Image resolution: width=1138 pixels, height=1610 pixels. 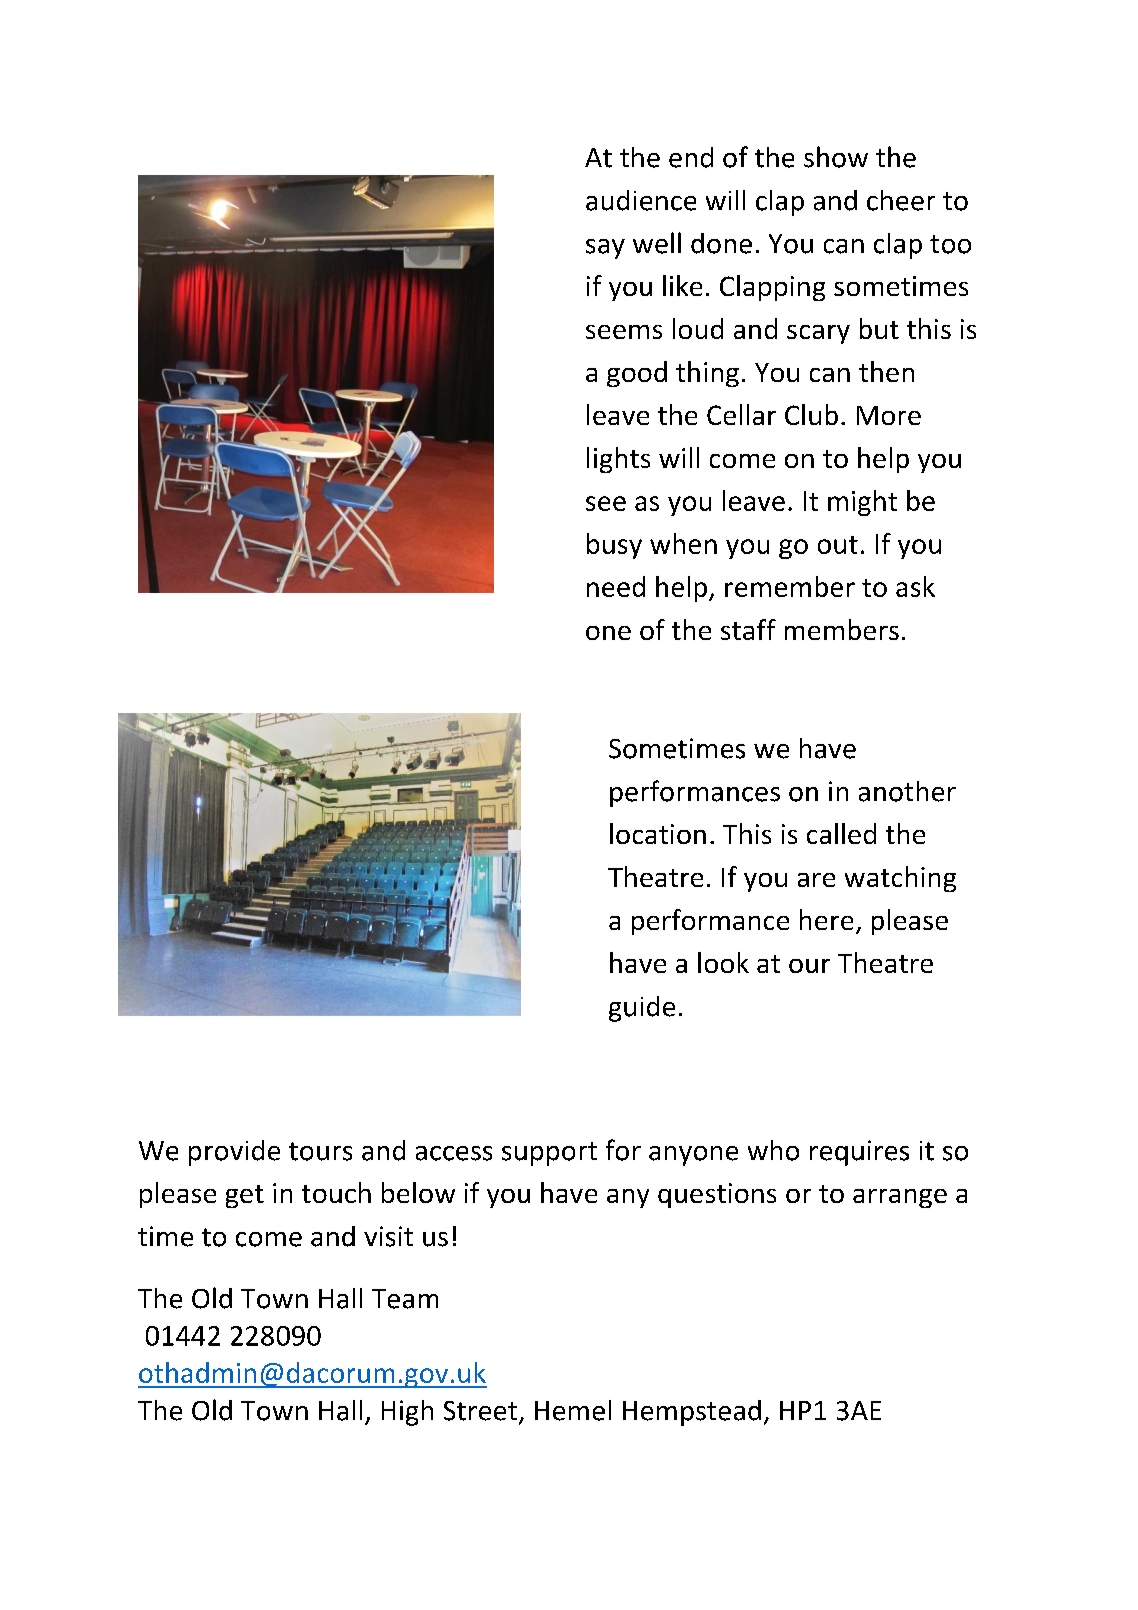 What do you see at coordinates (614, 546) in the page?
I see `busy` at bounding box center [614, 546].
